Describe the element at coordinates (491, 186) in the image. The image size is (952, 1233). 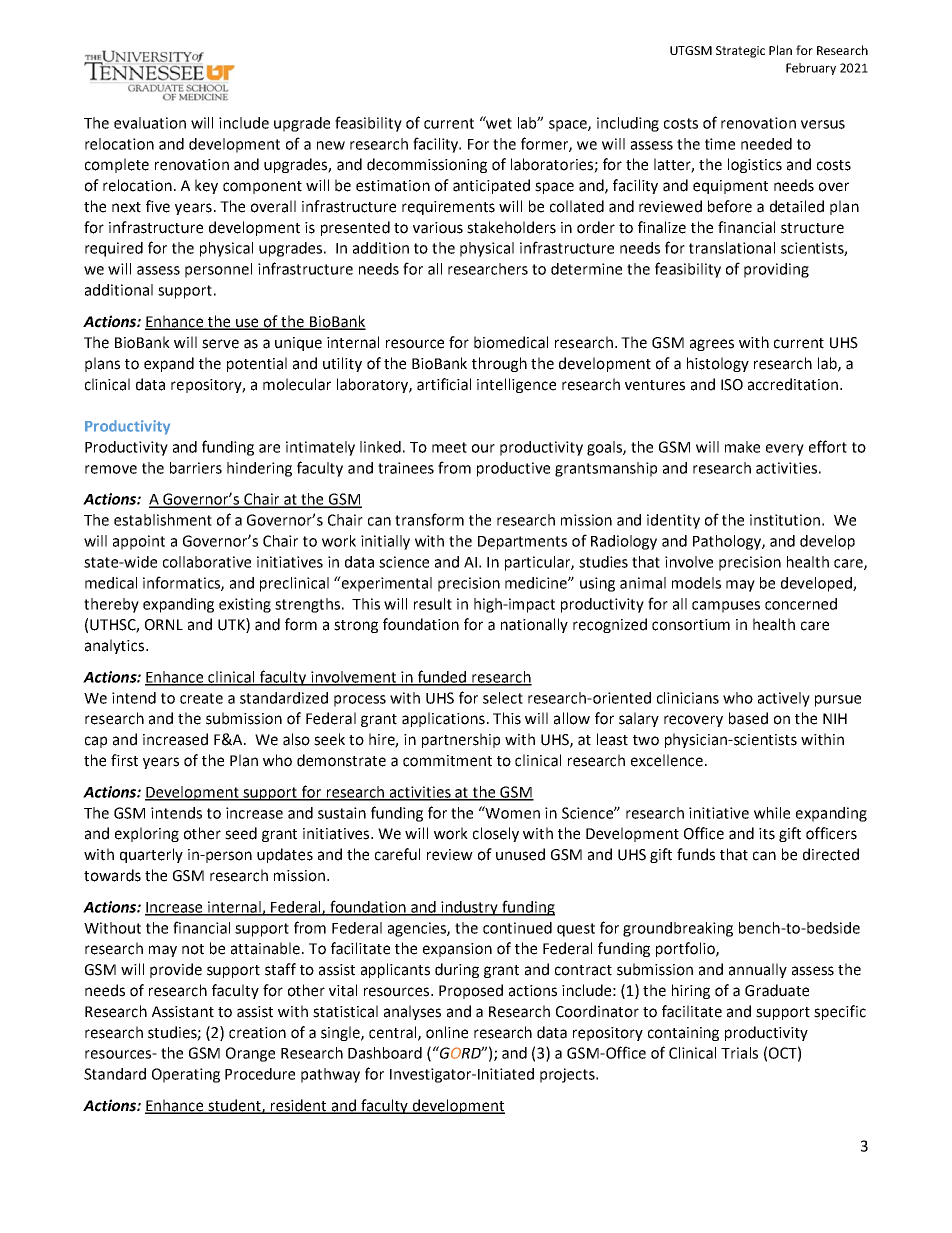
I see `anticipated` at that location.
